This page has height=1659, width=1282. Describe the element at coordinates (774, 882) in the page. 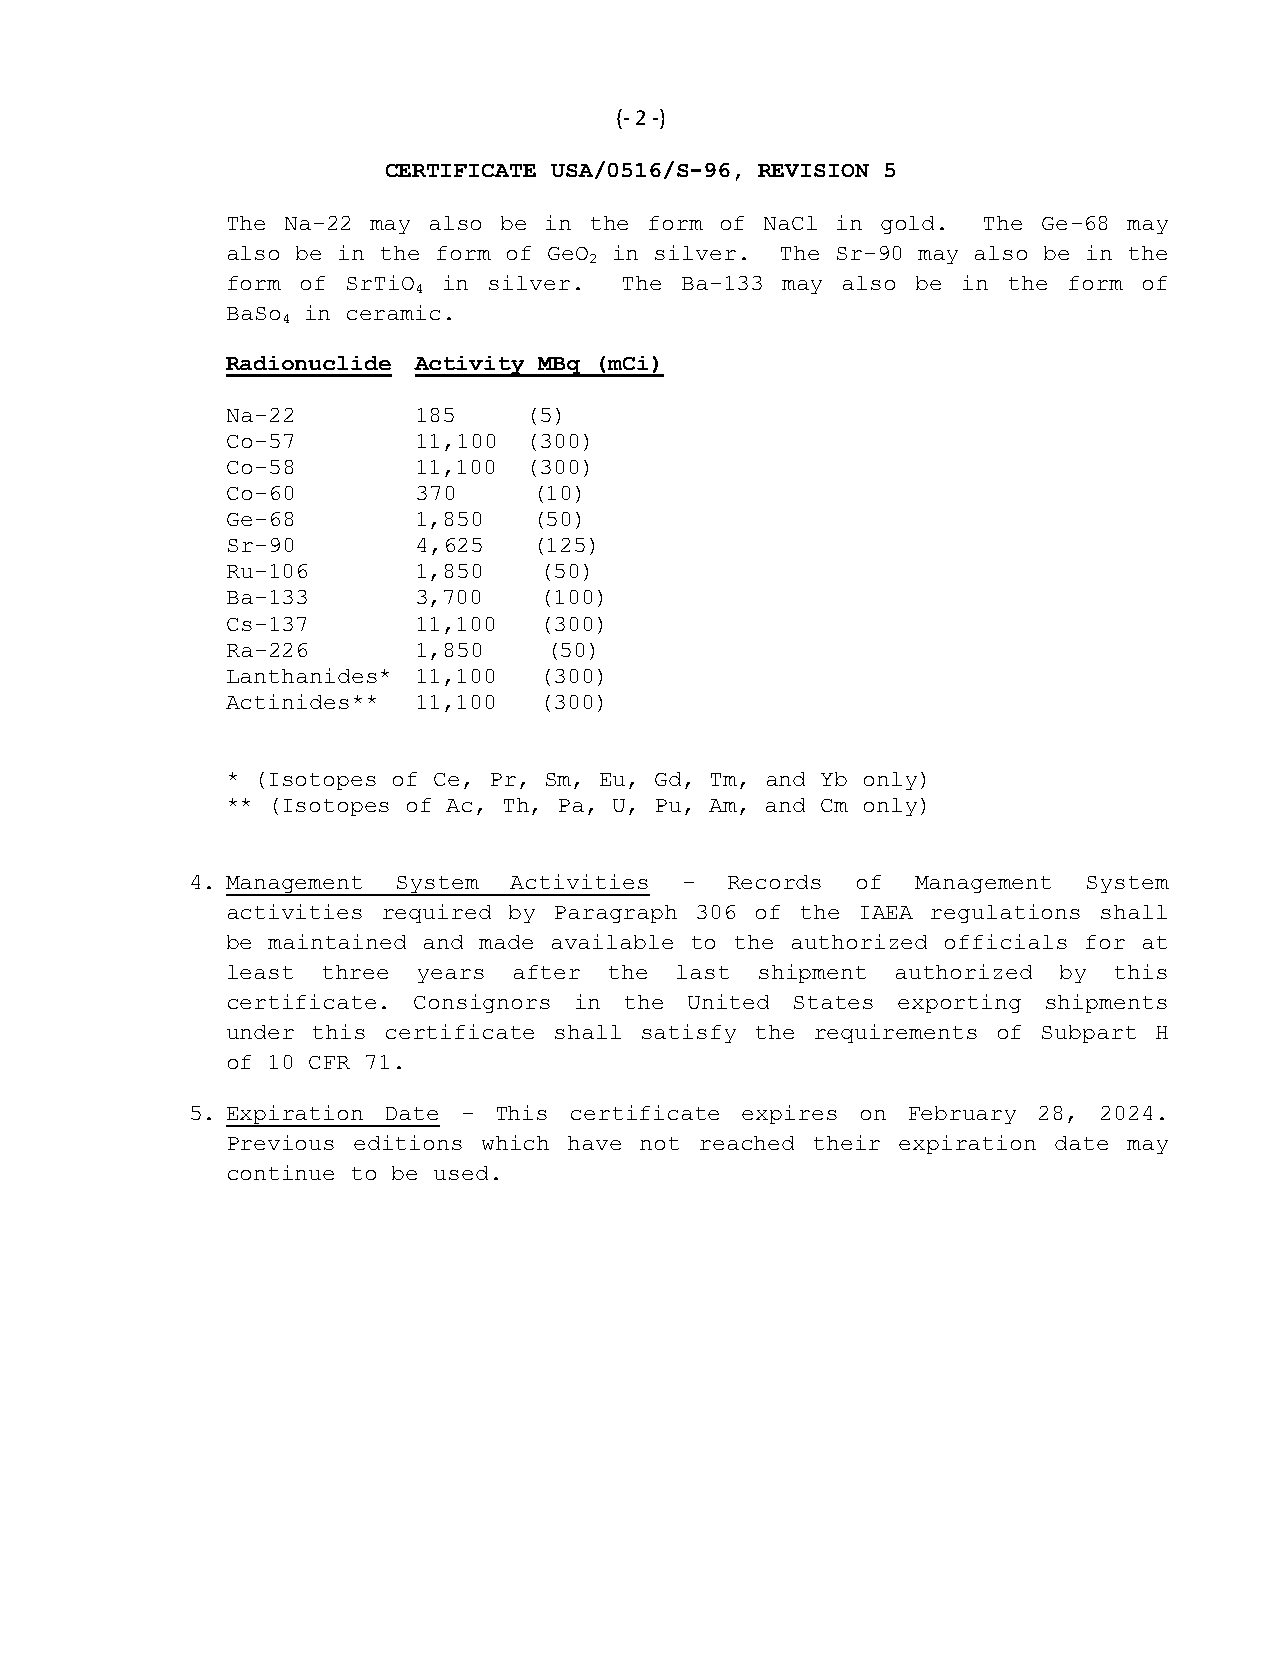

I see `Records` at that location.
